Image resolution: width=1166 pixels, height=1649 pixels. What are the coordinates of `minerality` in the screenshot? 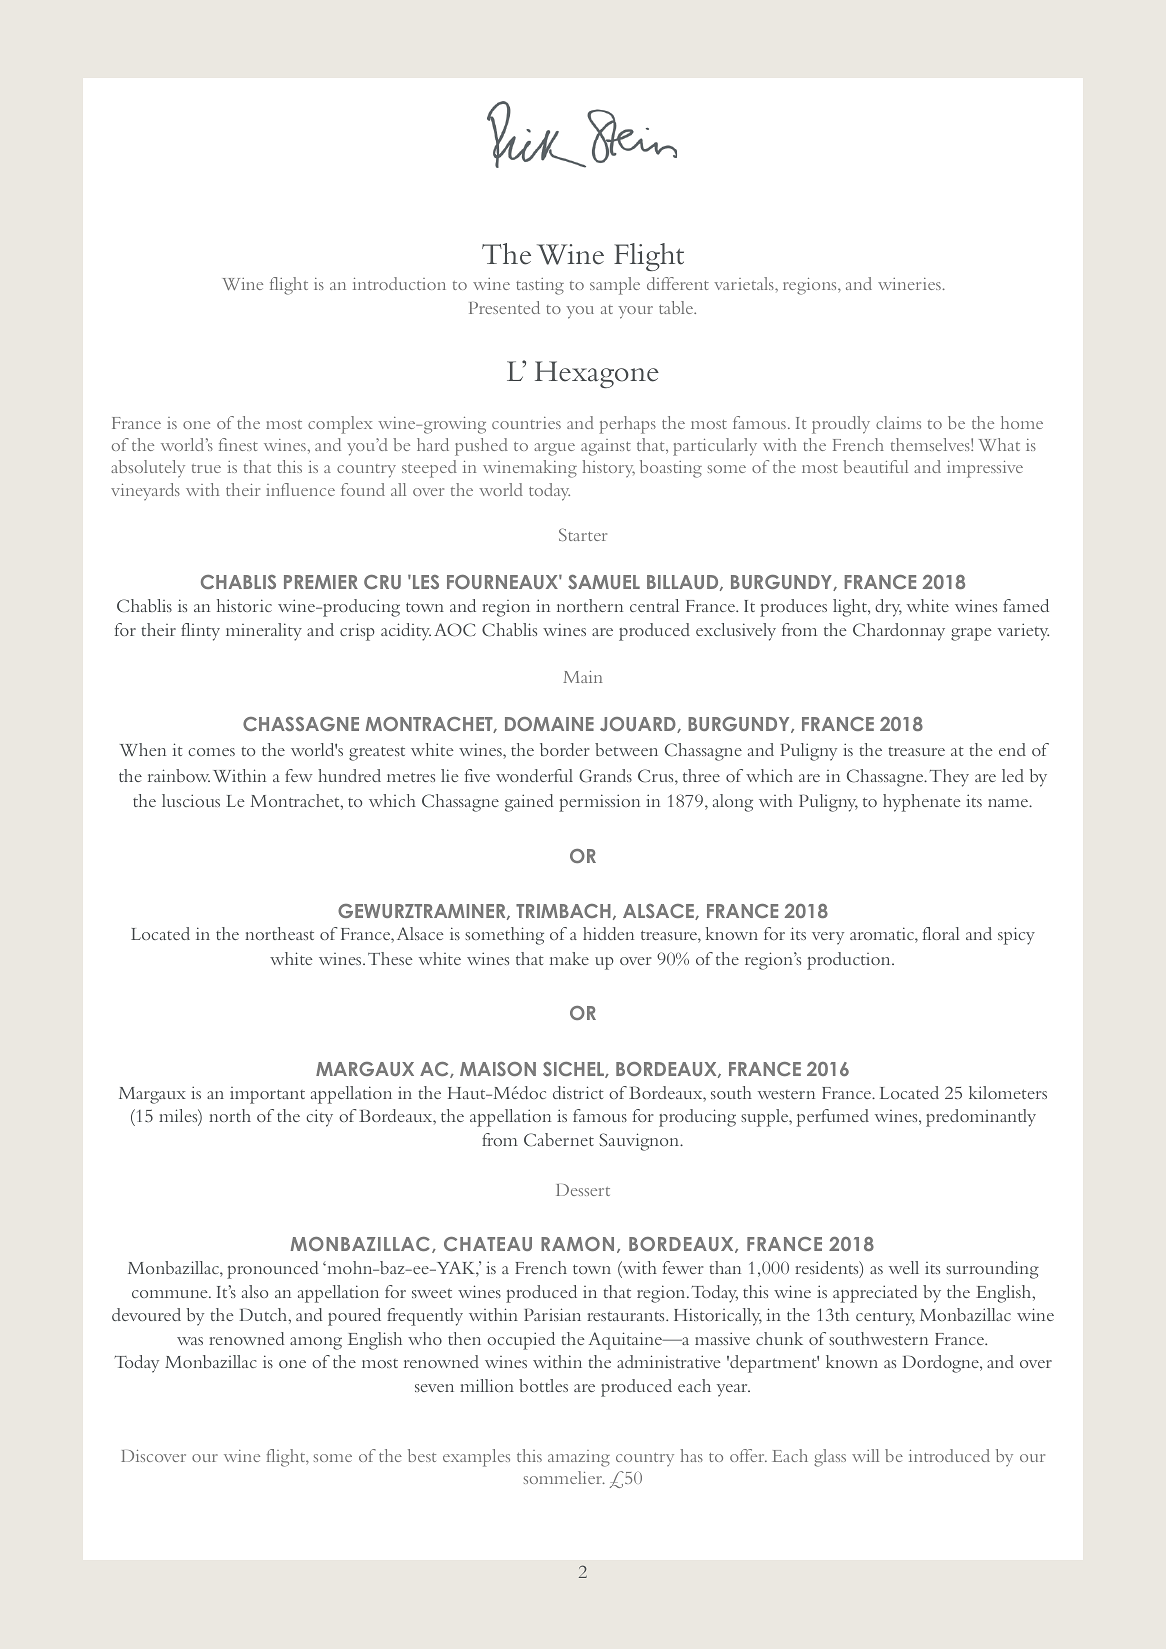 It's located at (264, 632).
